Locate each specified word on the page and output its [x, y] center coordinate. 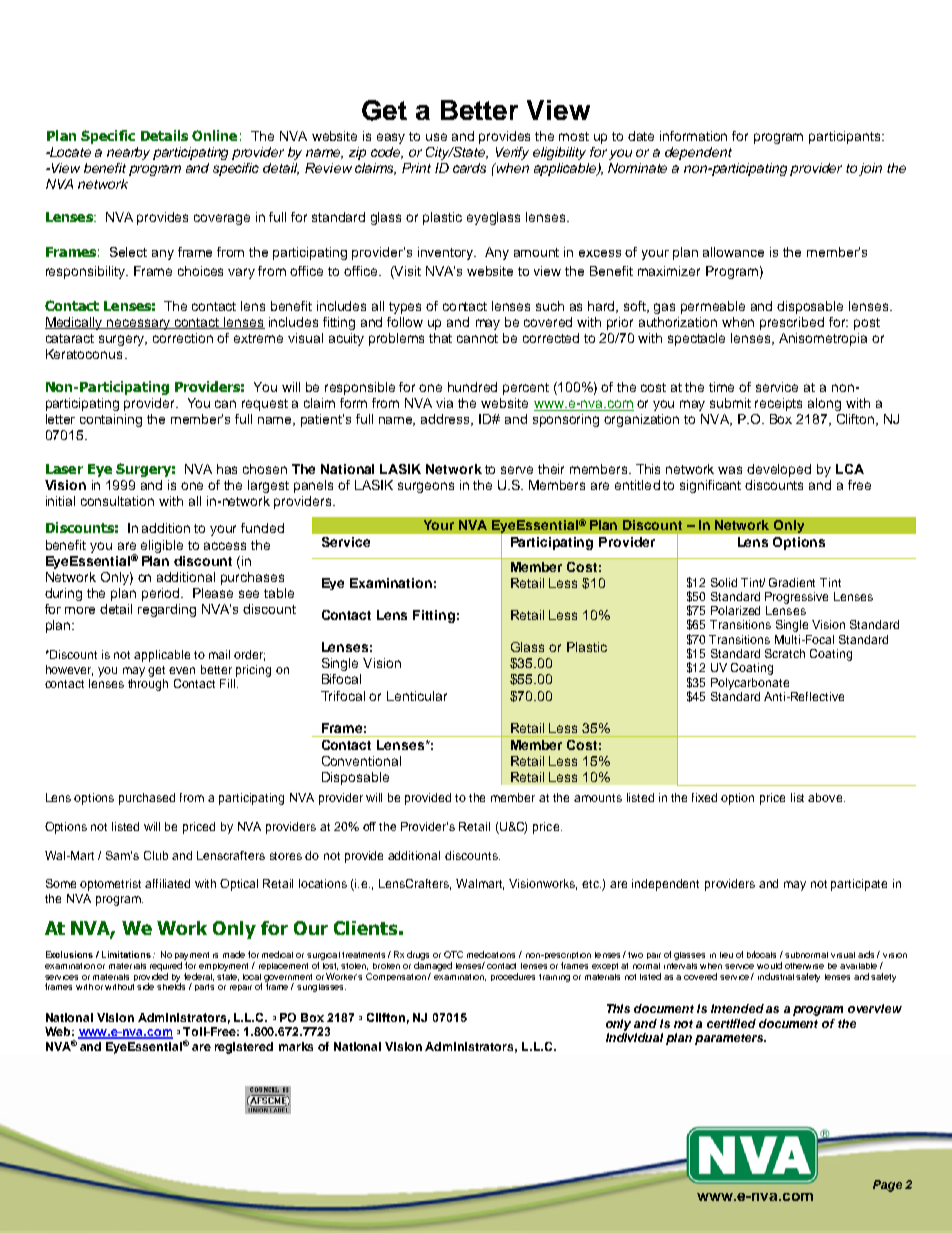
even [182, 670]
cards [469, 168]
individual [634, 1037]
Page [887, 1186]
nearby [128, 153]
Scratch [785, 653]
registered [244, 1048]
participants [846, 137]
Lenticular [417, 696]
